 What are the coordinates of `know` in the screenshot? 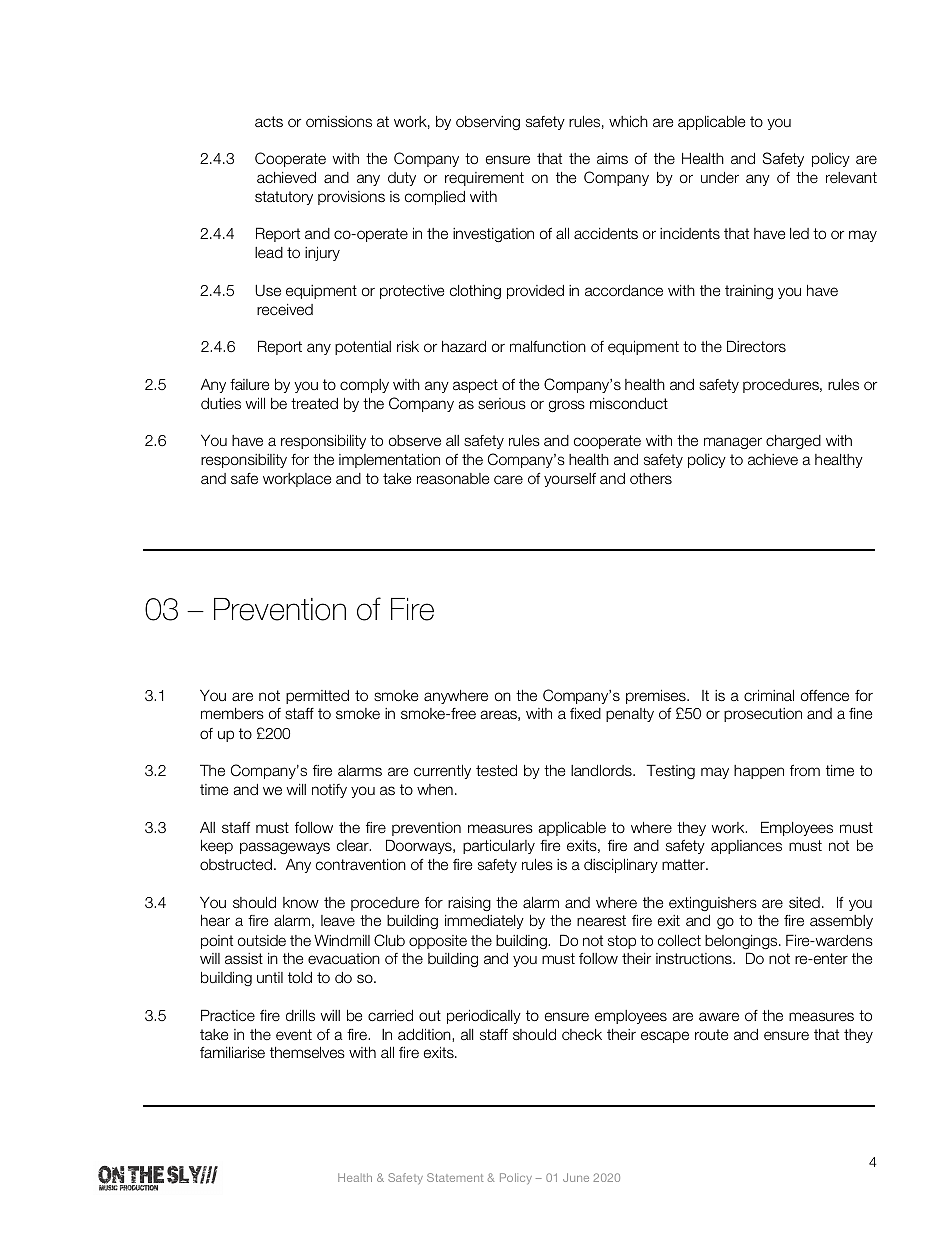 It's located at (301, 902).
